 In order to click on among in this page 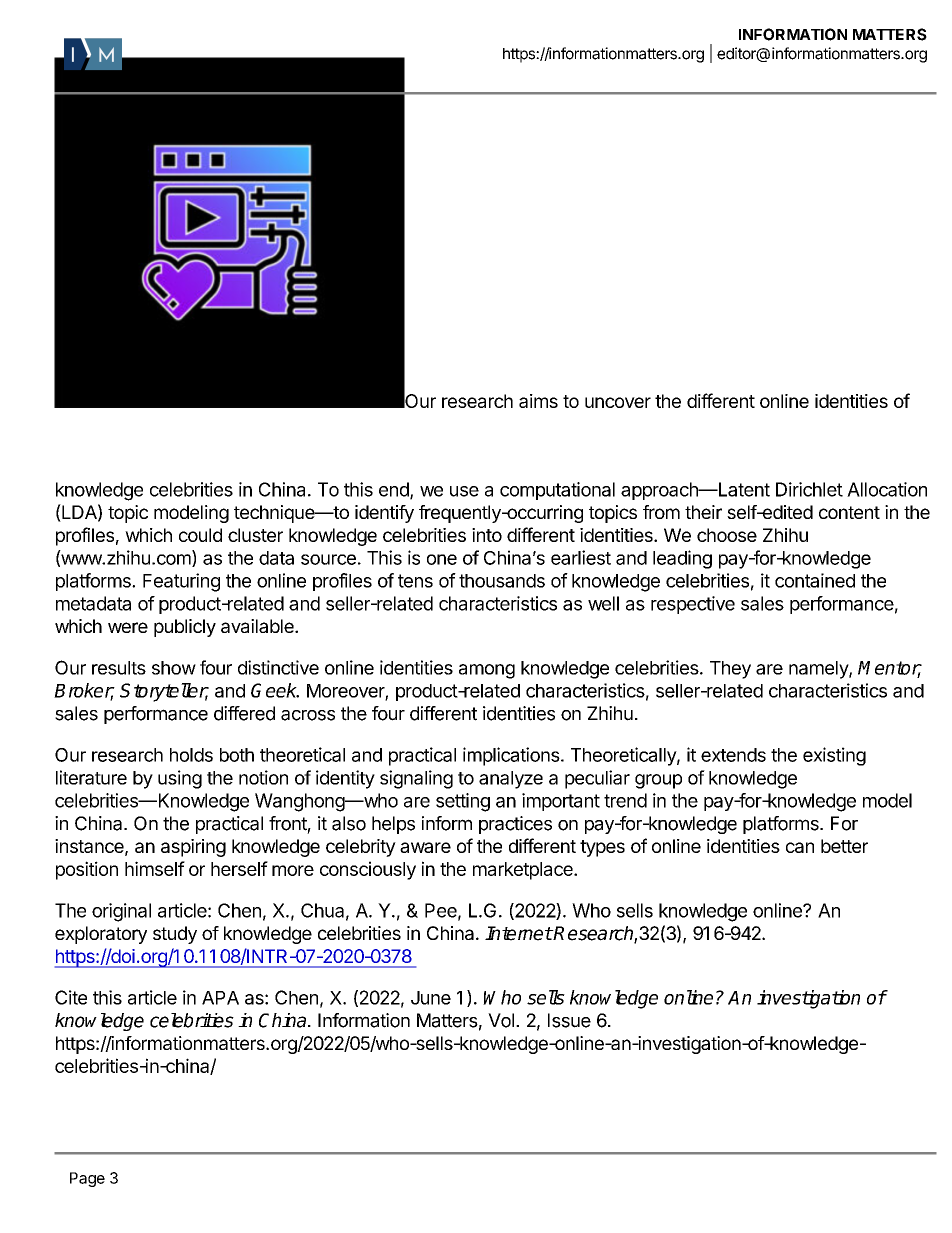, I will do `click(487, 671)`.
